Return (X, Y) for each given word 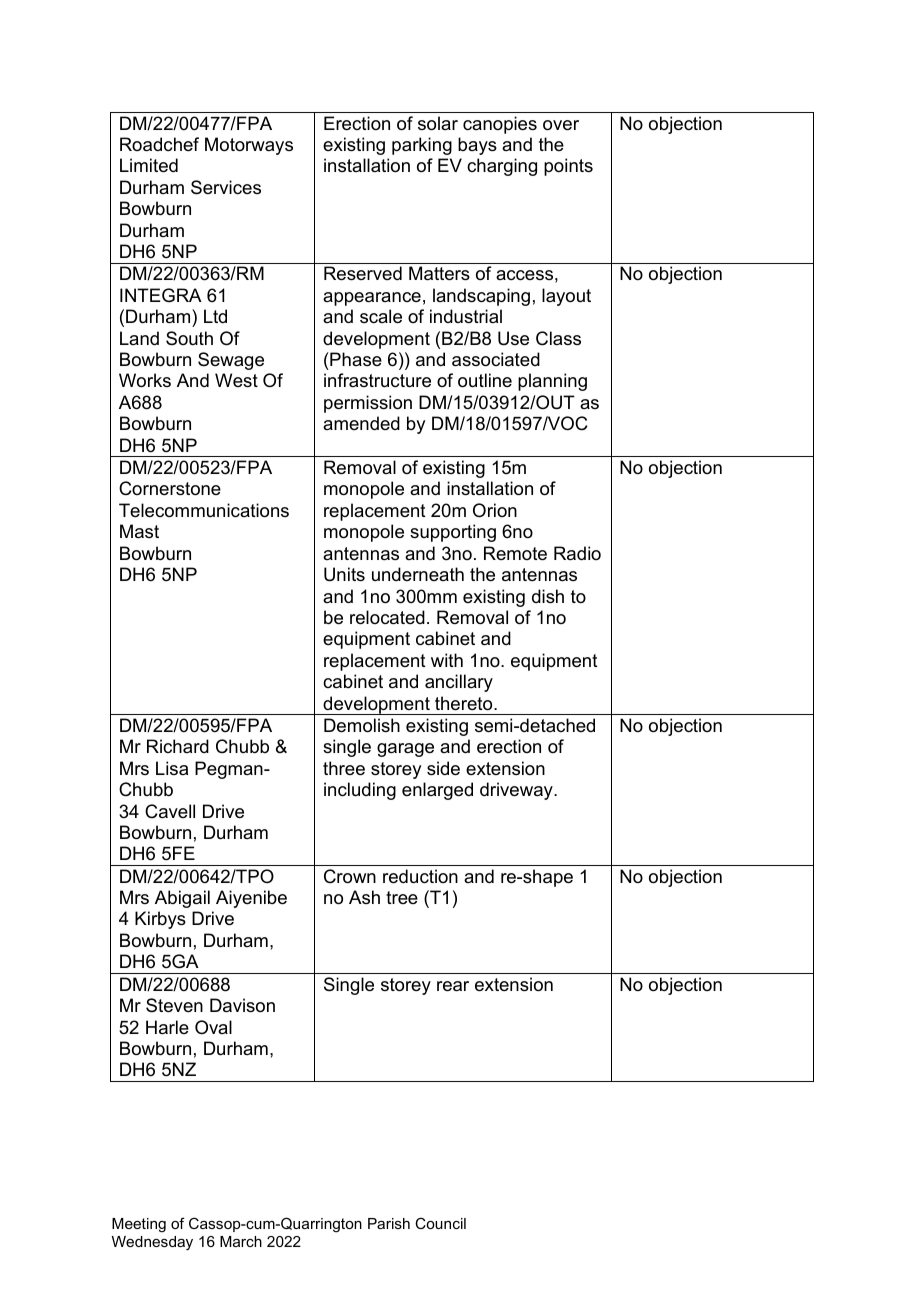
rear (453, 986)
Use (513, 338)
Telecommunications (204, 510)
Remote (515, 553)
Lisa (172, 768)
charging (502, 167)
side (443, 768)
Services (226, 187)
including (360, 791)
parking (422, 146)
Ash (364, 897)
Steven (174, 1005)
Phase (355, 359)
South (189, 338)
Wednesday (152, 1243)
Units (344, 574)
